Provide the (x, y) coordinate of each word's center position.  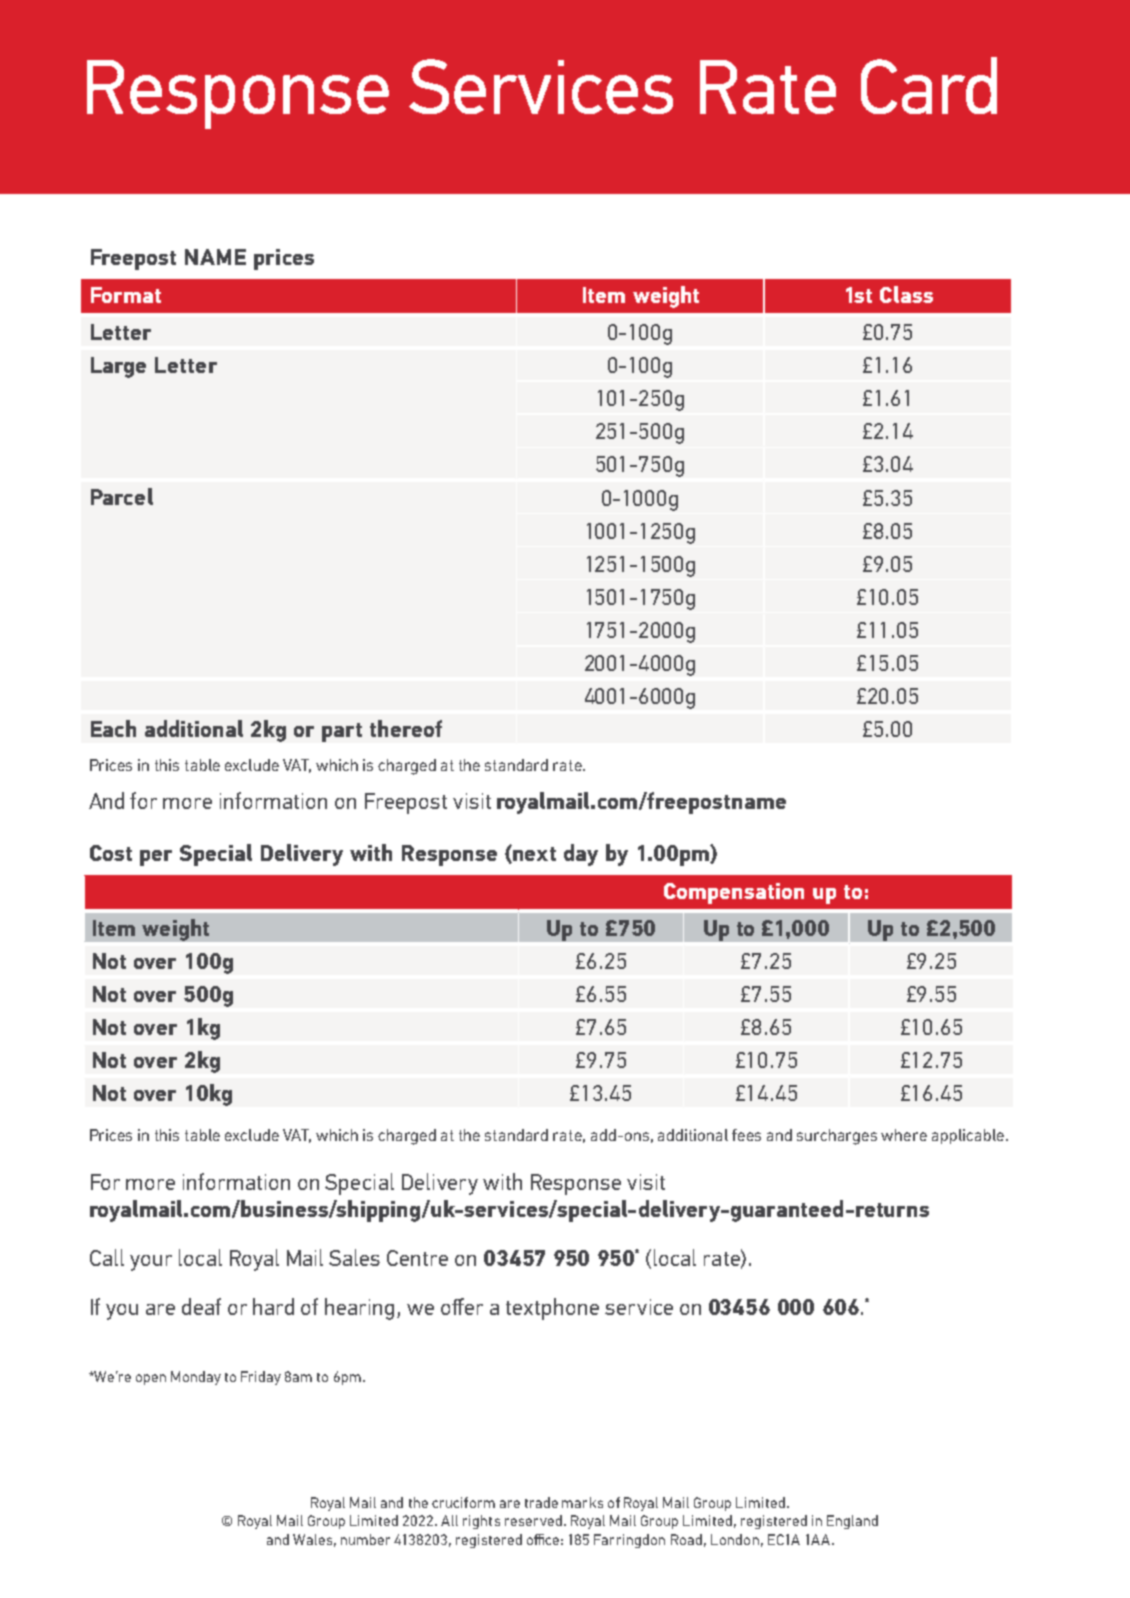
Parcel (122, 496)
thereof (406, 728)
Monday (196, 1378)
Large (118, 367)
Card (929, 85)
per (156, 858)
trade (541, 1502)
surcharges (837, 1137)
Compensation (734, 893)
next (534, 854)
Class (906, 294)
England (852, 1522)
